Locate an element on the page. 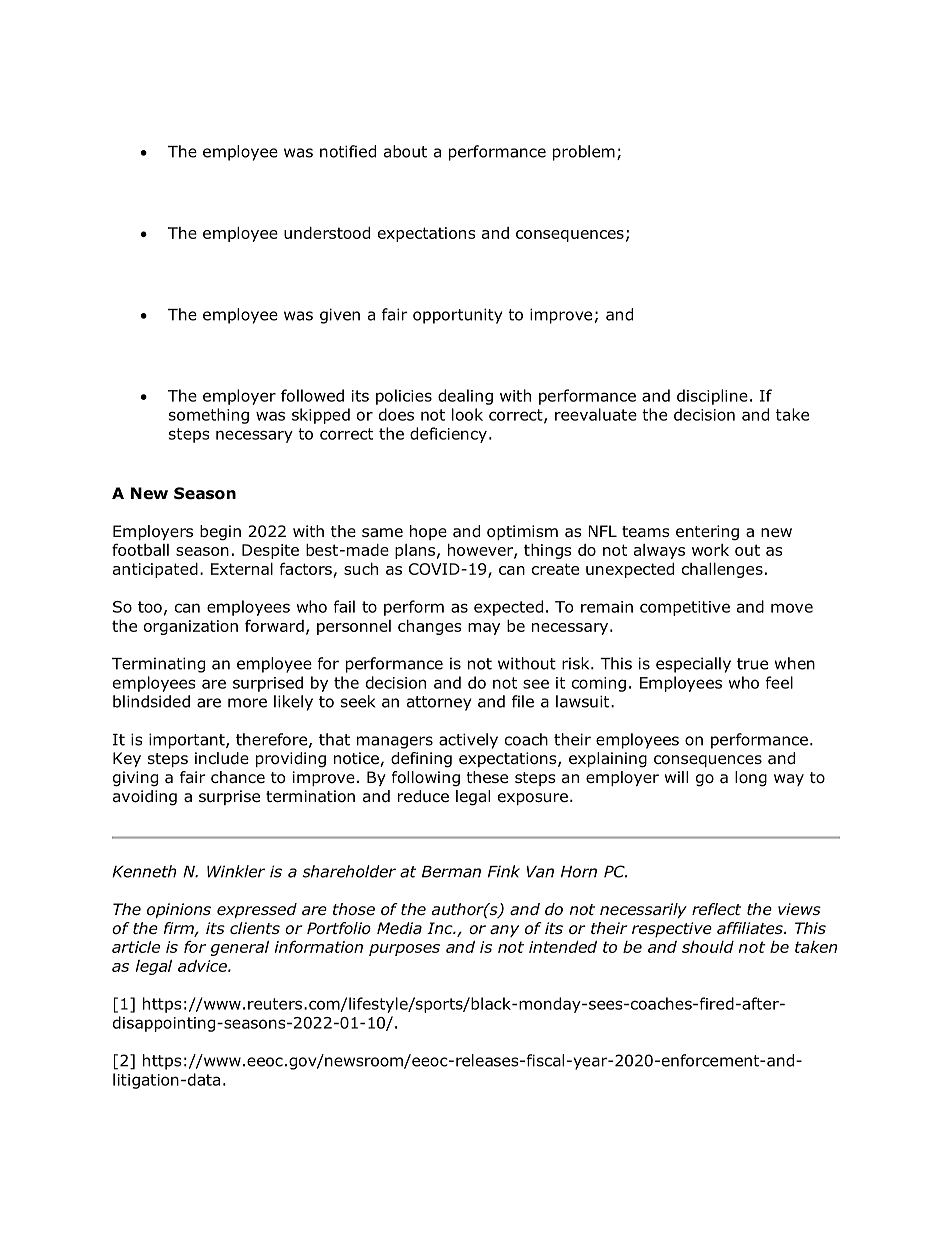  problem is located at coordinates (584, 153).
